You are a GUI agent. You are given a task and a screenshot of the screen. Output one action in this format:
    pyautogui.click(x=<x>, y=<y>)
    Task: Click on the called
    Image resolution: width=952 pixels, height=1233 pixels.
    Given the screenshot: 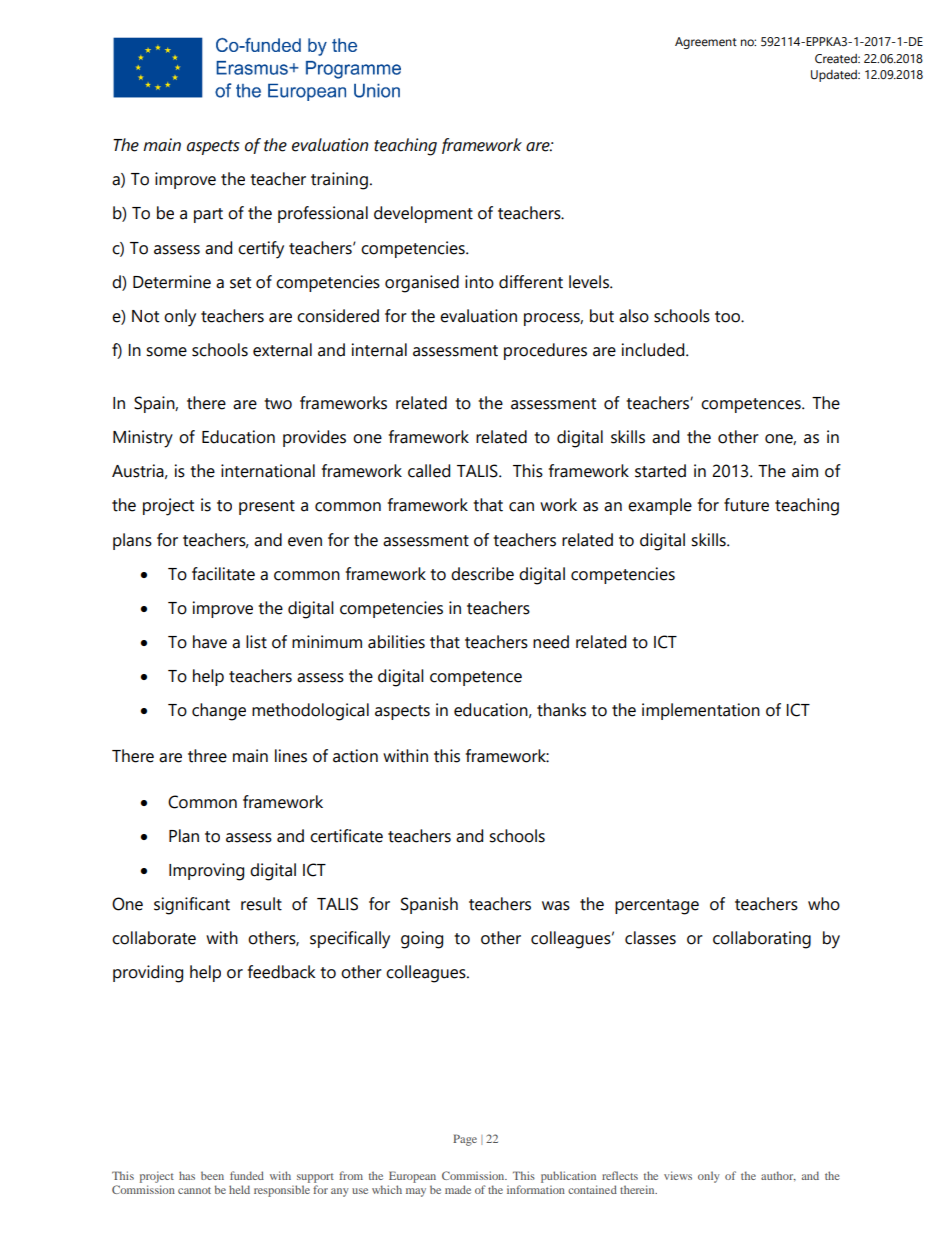 What is the action you would take?
    pyautogui.click(x=429, y=471)
